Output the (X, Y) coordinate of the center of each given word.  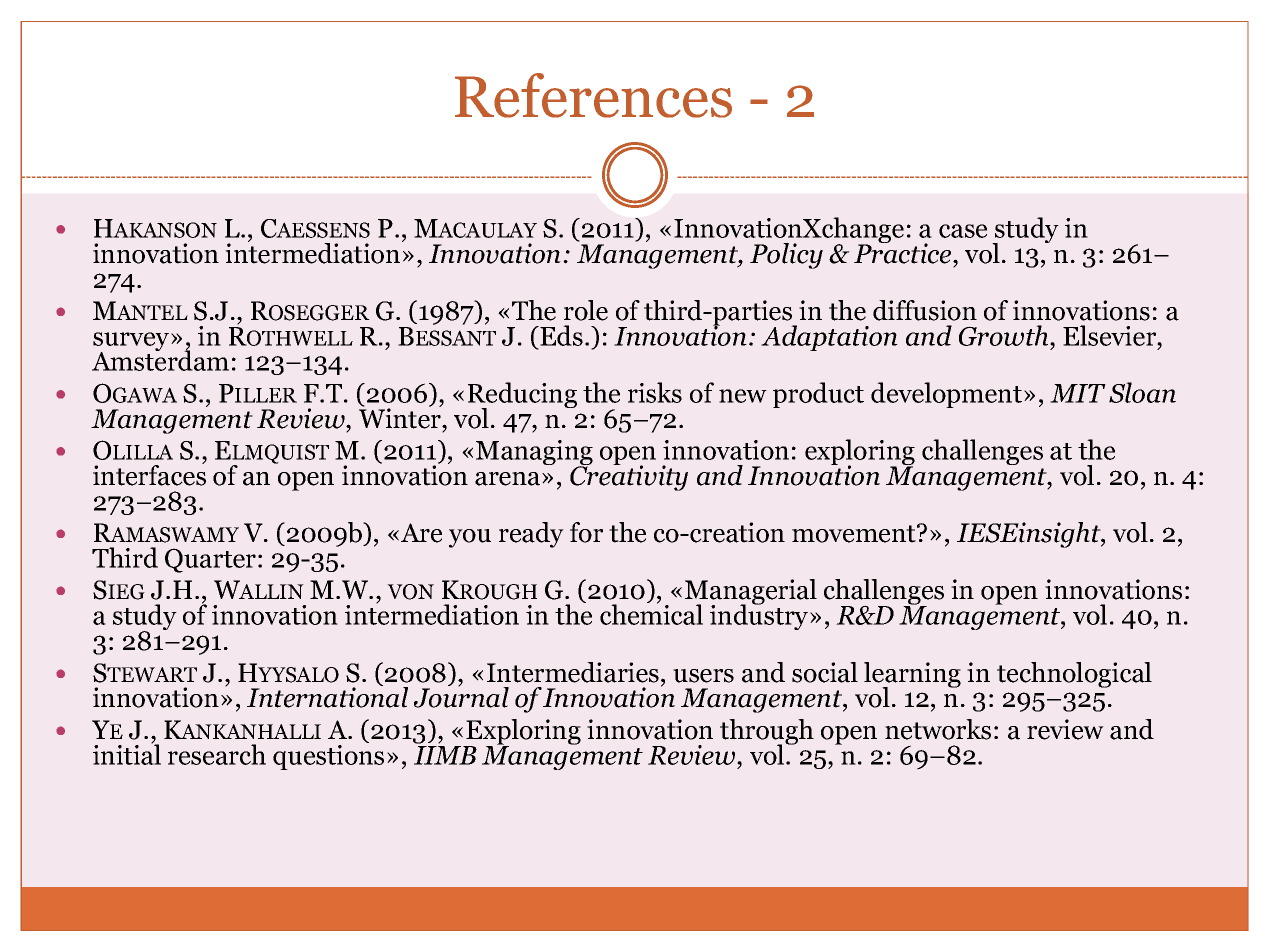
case (963, 231)
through (767, 733)
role (586, 310)
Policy (786, 256)
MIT (1078, 393)
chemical (651, 613)
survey (132, 343)
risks (655, 392)
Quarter (210, 560)
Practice (904, 252)
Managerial (751, 593)
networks (938, 729)
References (593, 95)
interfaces (149, 474)
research (217, 754)
